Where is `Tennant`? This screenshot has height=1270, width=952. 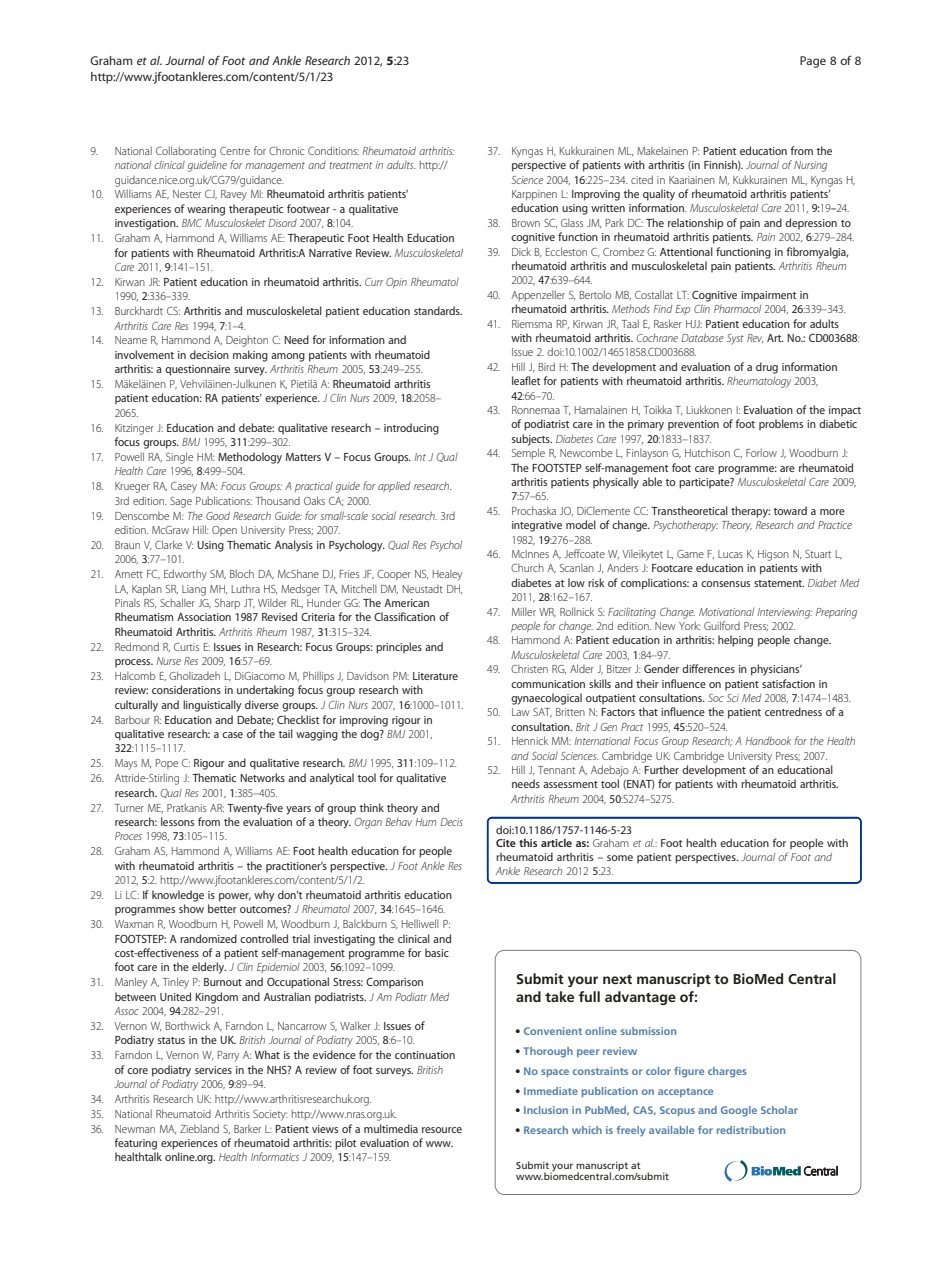 Tennant is located at coordinates (556, 770).
